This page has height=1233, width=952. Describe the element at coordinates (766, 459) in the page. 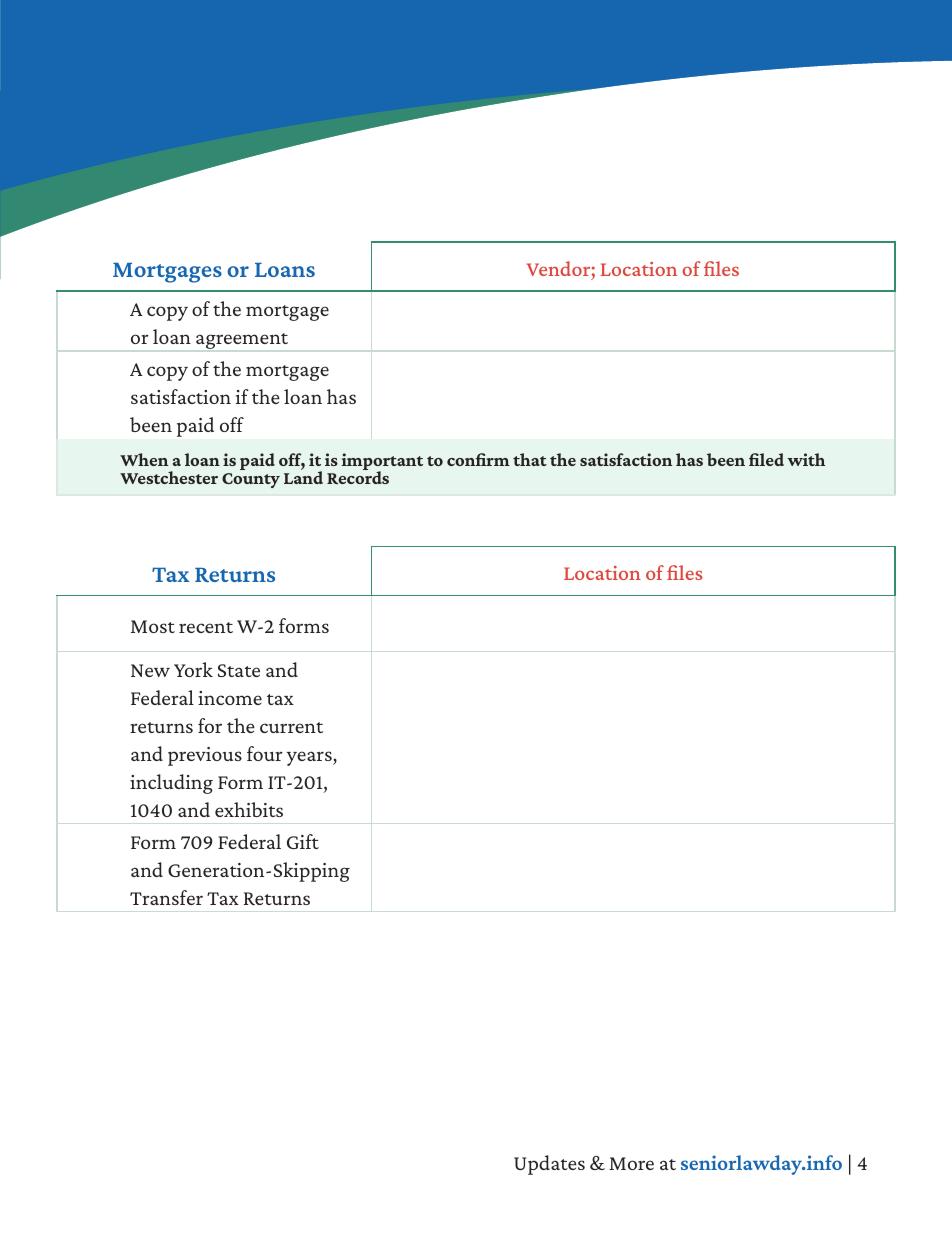

I see `filed` at that location.
